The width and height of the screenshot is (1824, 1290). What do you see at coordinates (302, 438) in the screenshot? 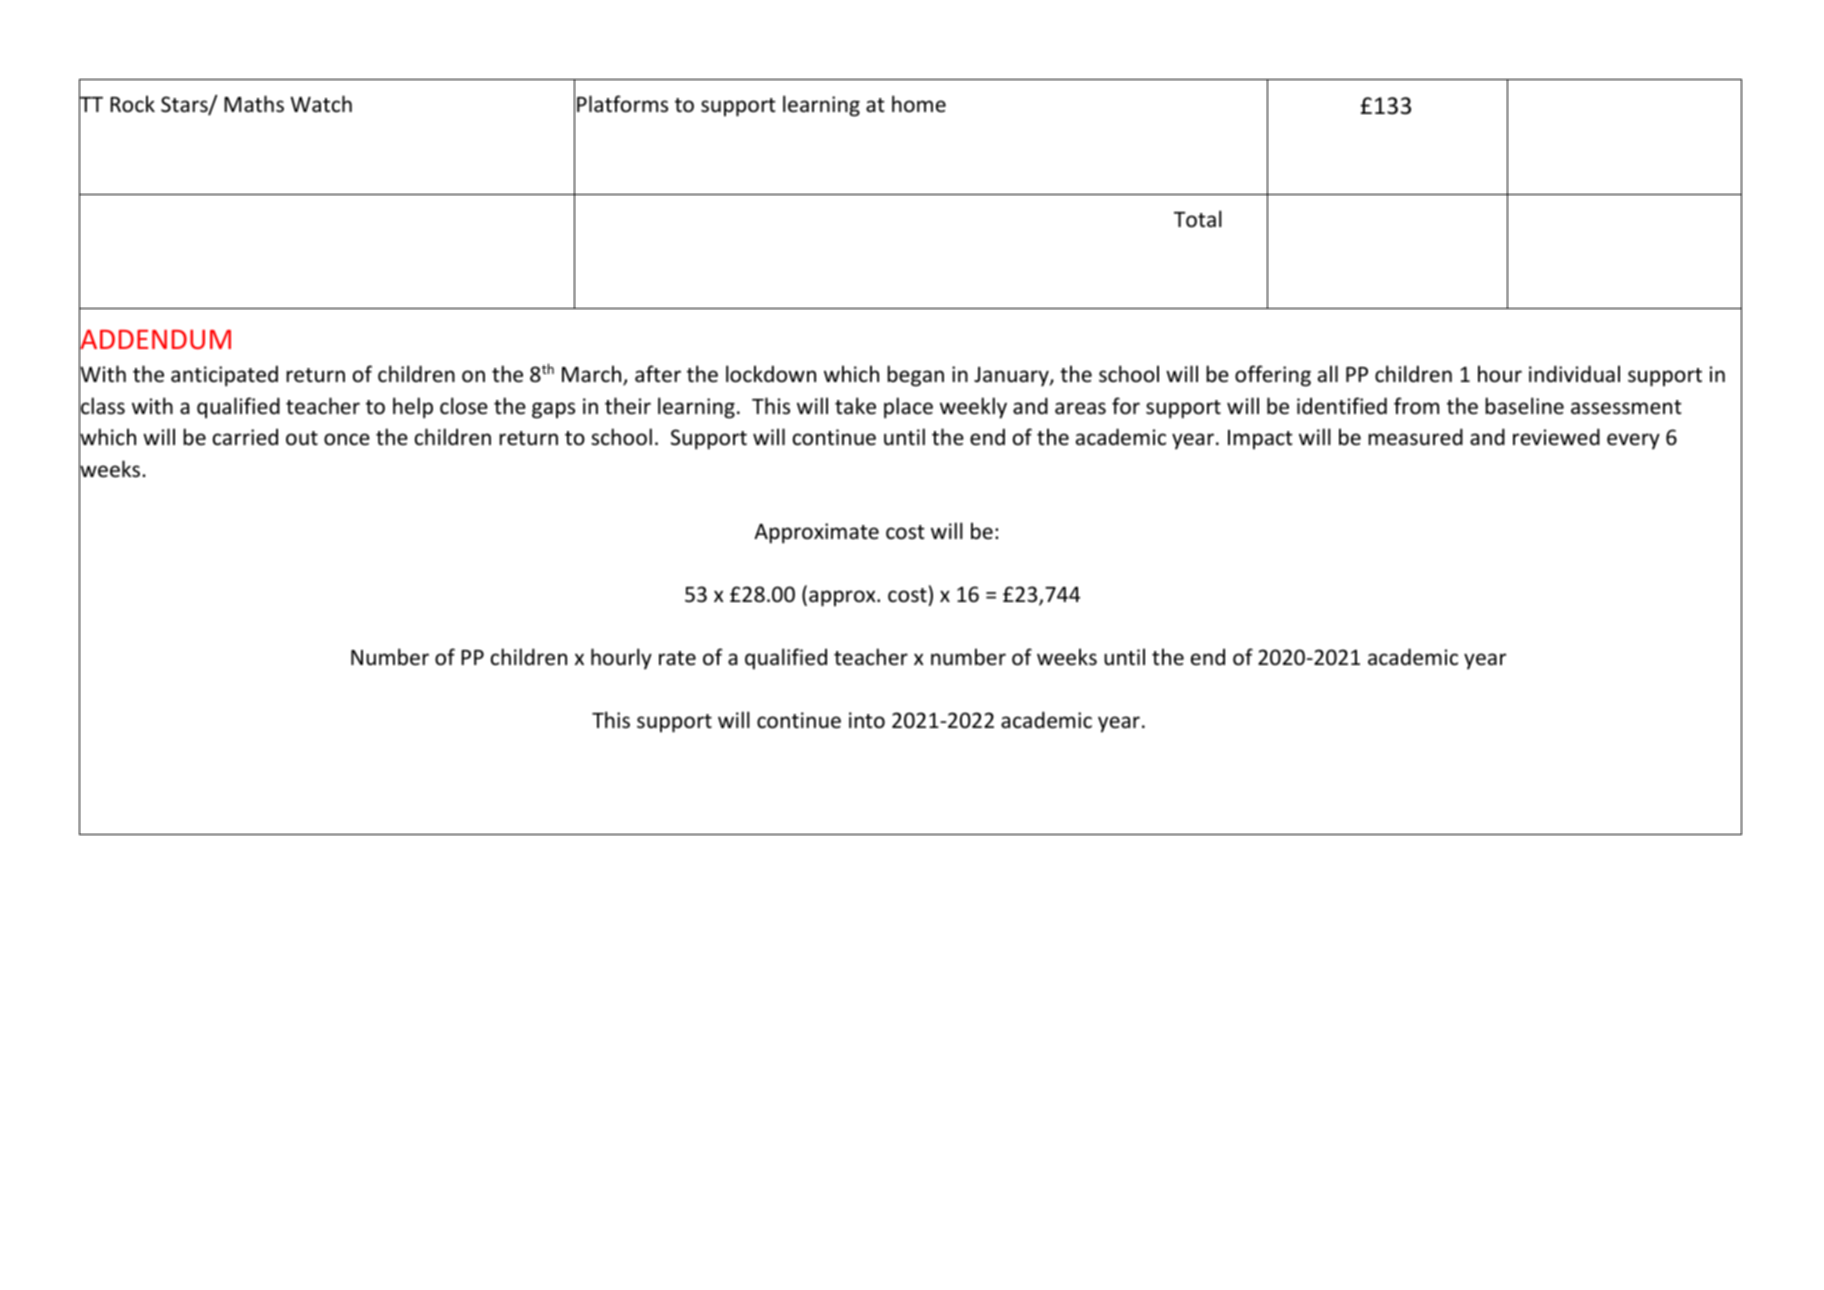
I see `out` at bounding box center [302, 438].
